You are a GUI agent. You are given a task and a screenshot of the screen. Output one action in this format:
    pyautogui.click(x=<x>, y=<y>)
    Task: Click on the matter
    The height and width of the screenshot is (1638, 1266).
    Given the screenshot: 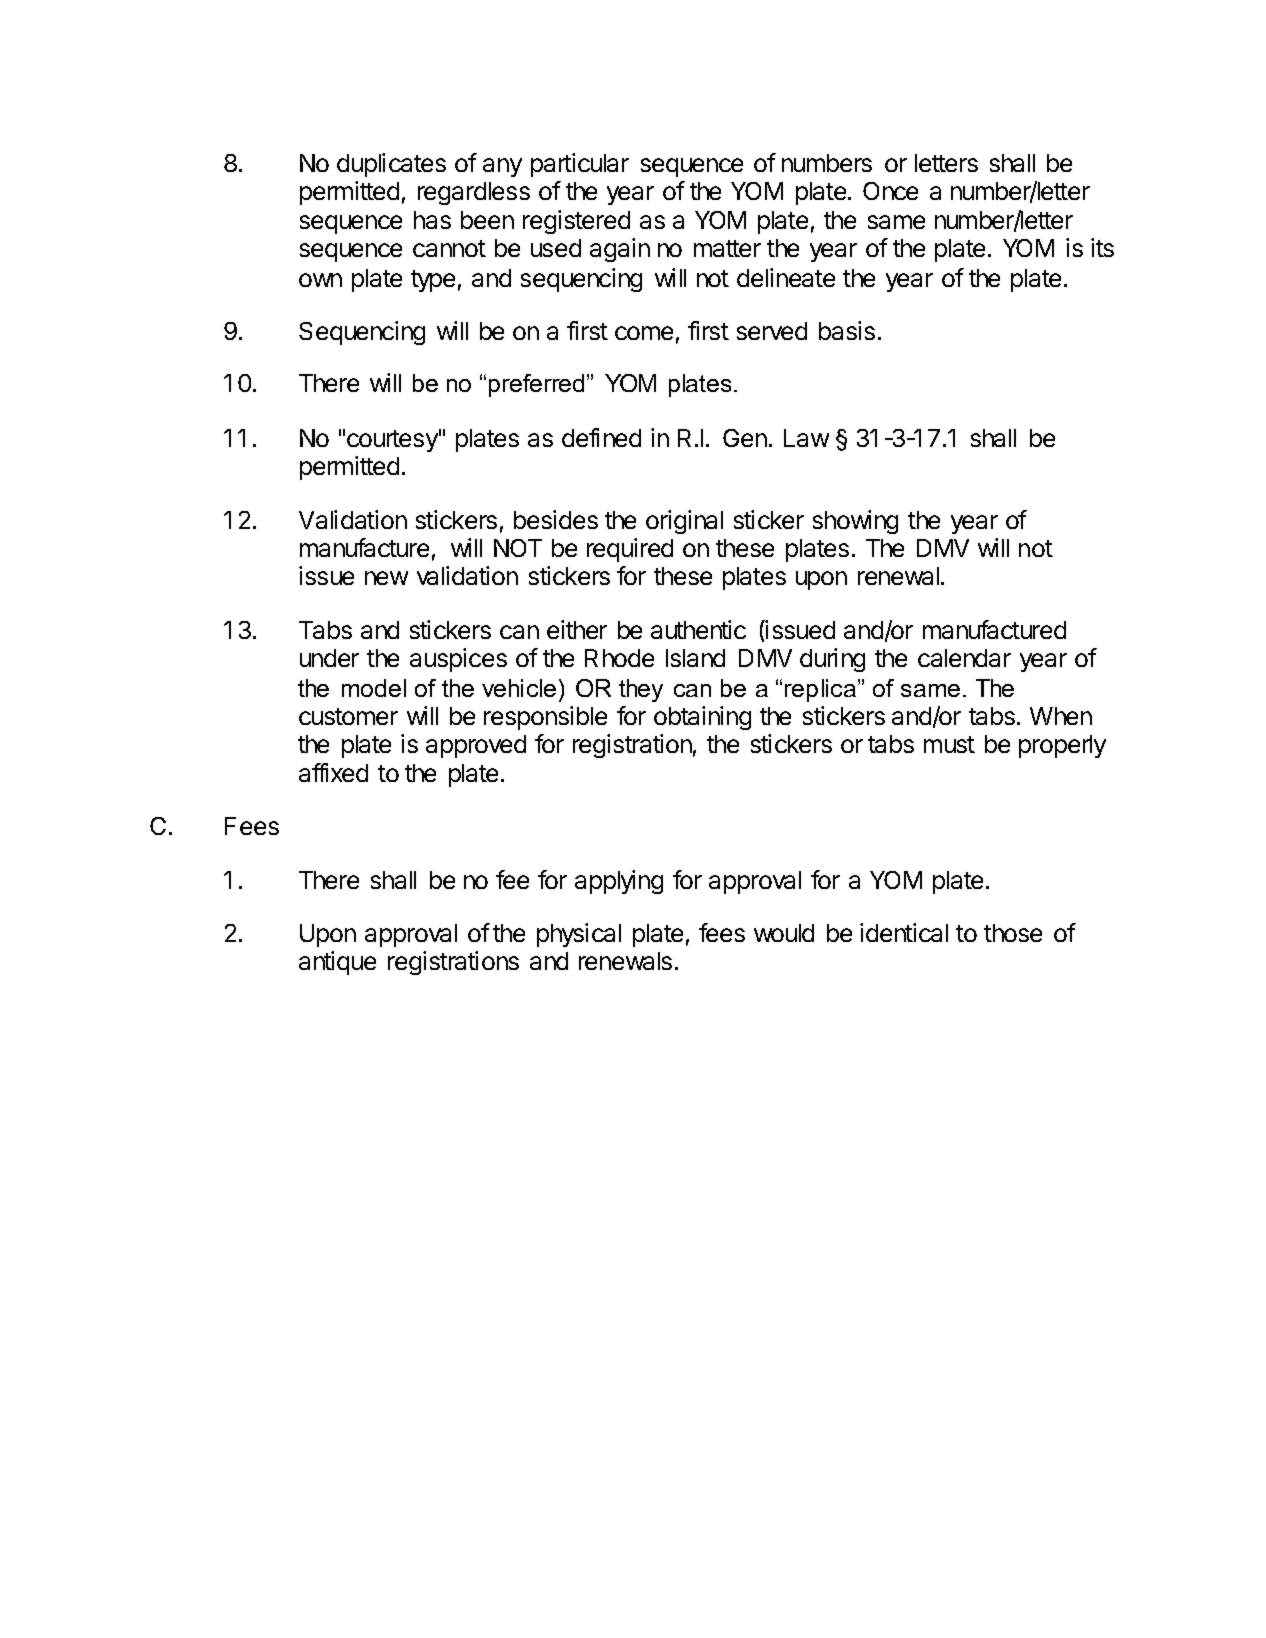 What is the action you would take?
    pyautogui.click(x=727, y=248)
